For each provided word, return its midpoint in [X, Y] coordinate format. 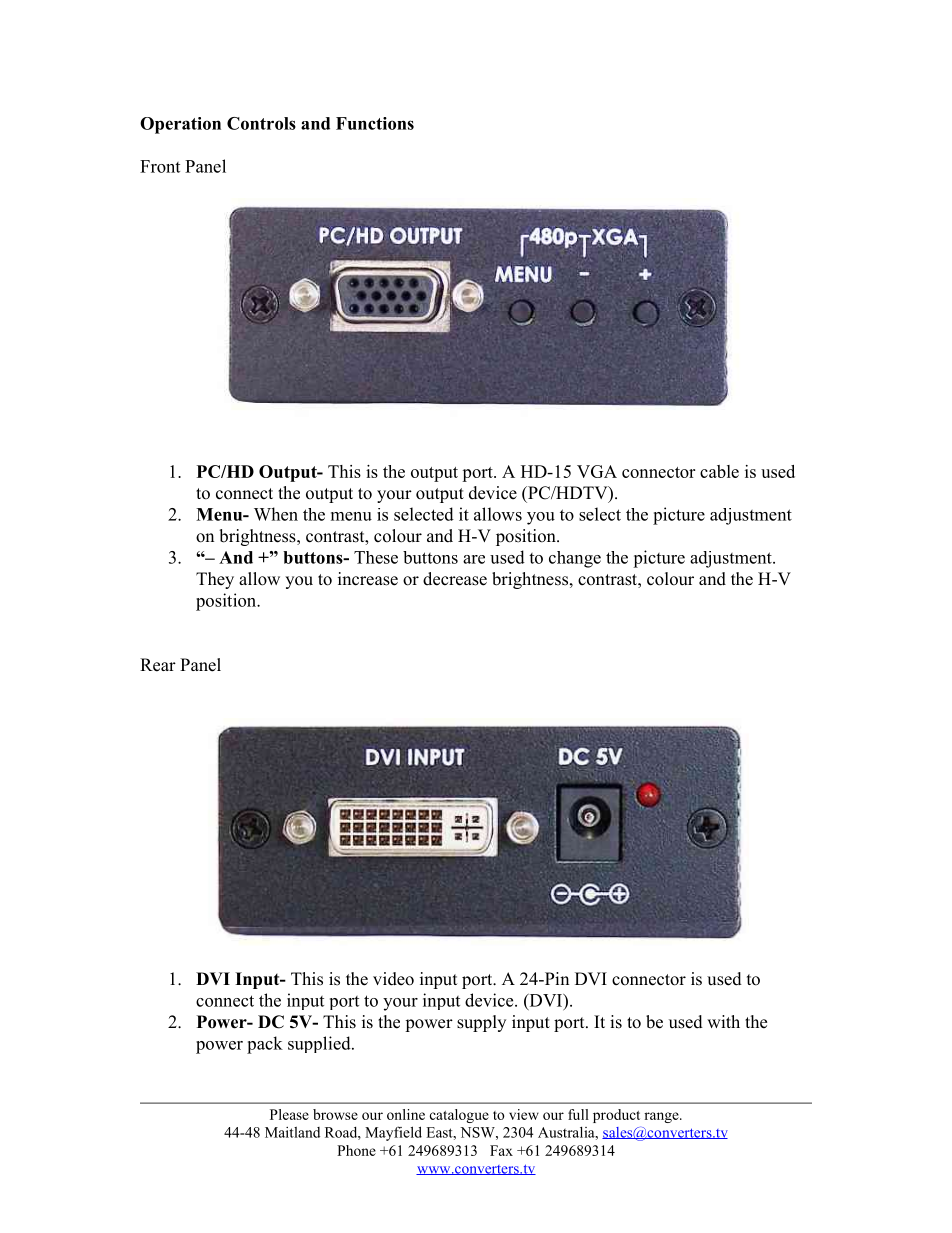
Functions [375, 123]
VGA [597, 471]
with [723, 1021]
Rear [158, 665]
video [393, 979]
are [474, 559]
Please [289, 1114]
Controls [261, 123]
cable [719, 471]
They [215, 580]
